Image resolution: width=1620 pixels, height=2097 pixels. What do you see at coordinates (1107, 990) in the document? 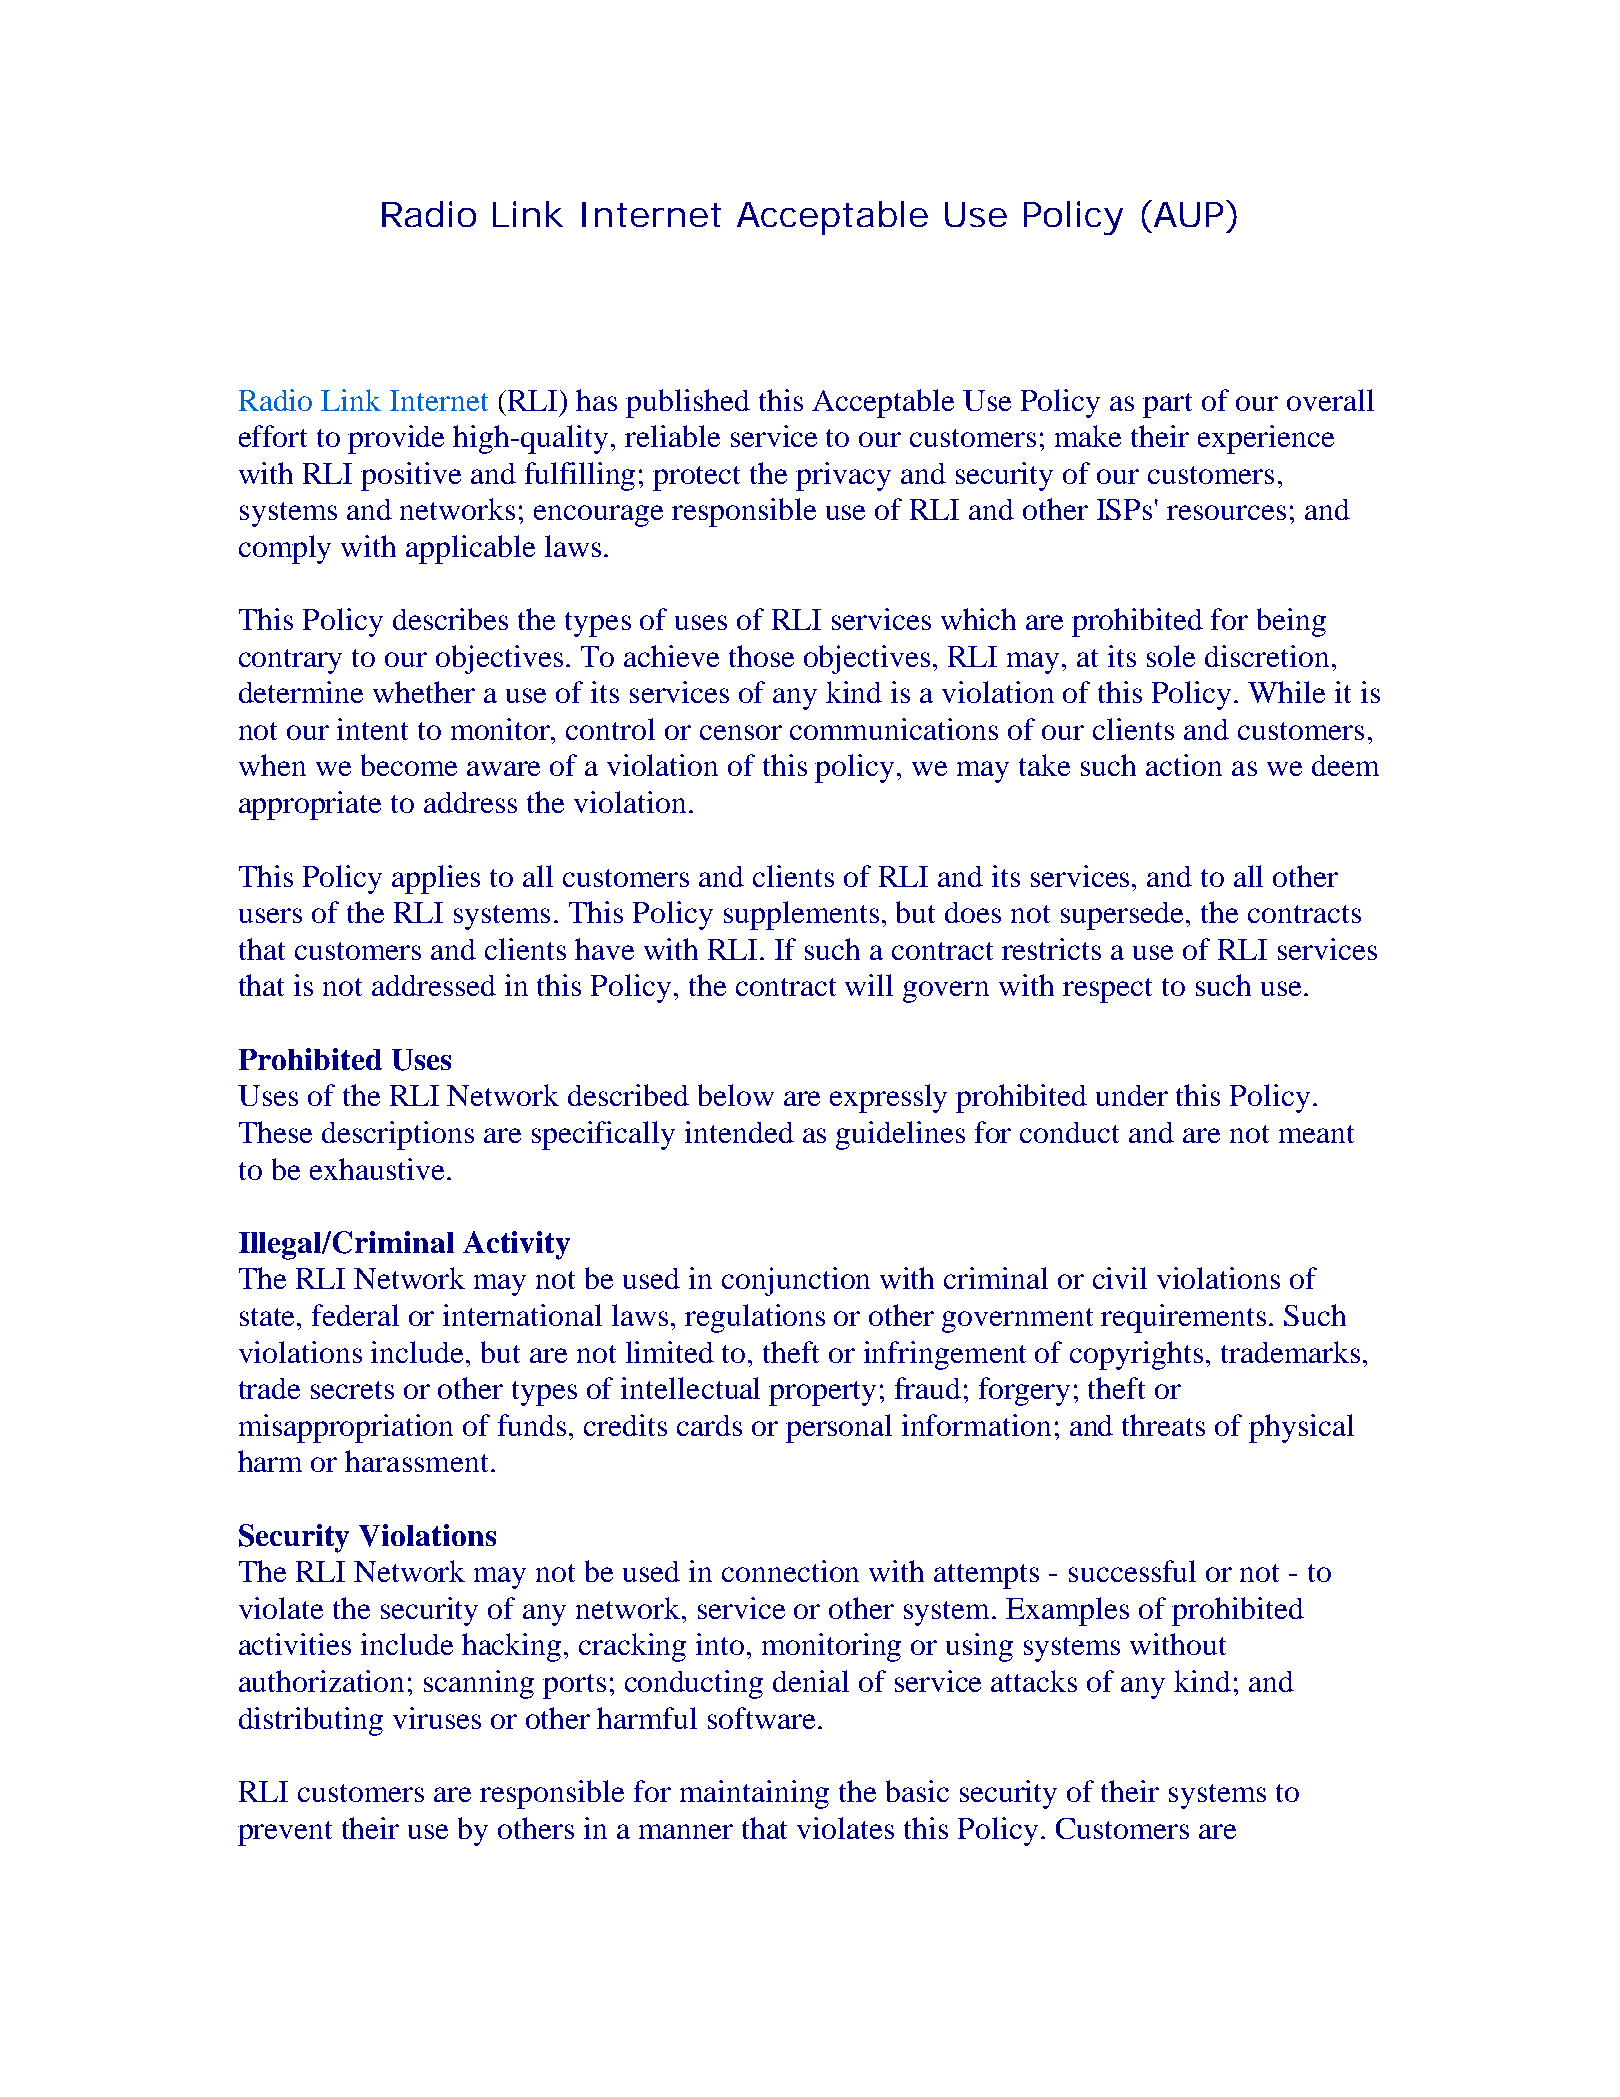
I see `respect` at bounding box center [1107, 990].
